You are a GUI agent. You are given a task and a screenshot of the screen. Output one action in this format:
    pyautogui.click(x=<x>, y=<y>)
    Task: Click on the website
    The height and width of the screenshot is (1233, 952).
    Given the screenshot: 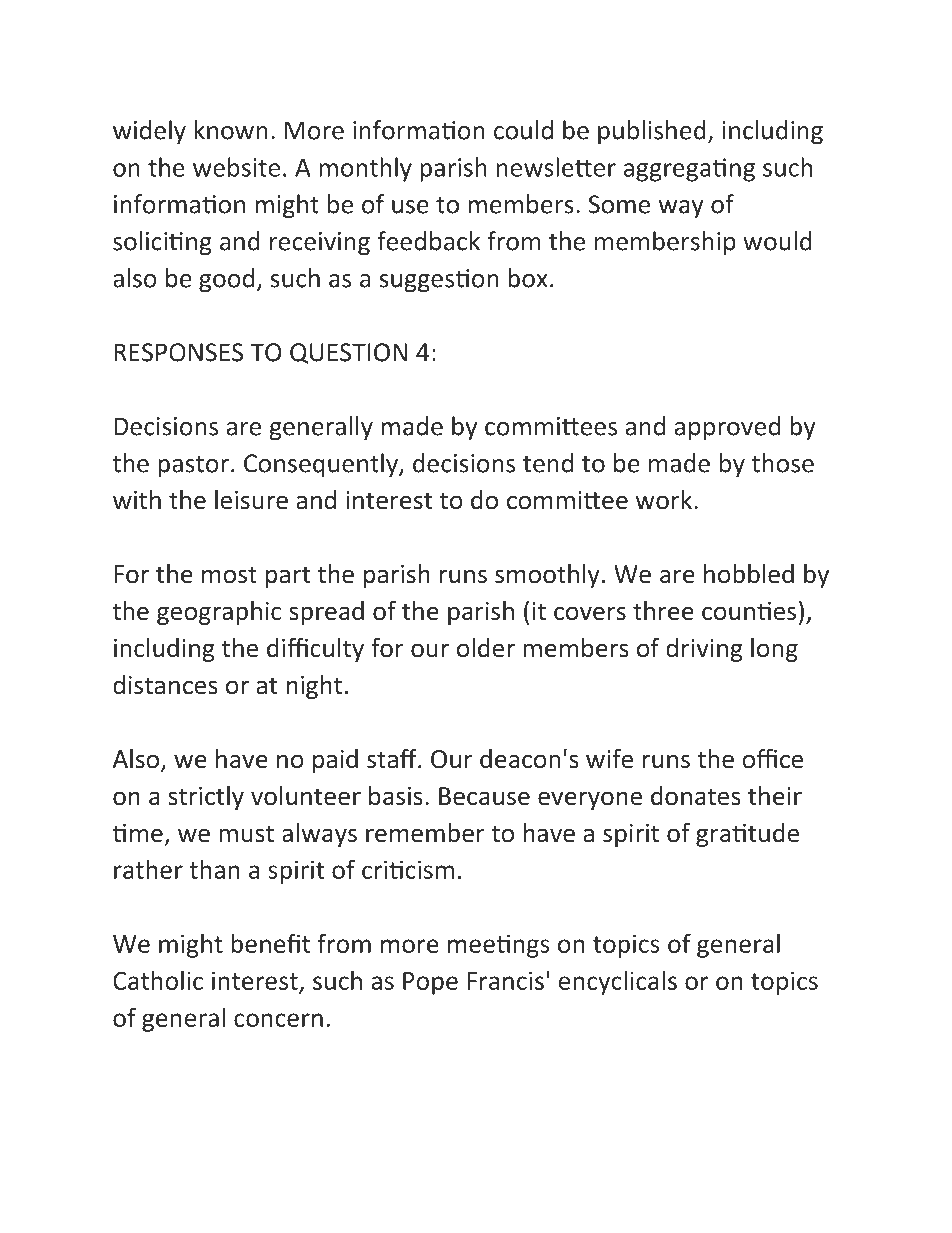 What is the action you would take?
    pyautogui.click(x=236, y=167)
